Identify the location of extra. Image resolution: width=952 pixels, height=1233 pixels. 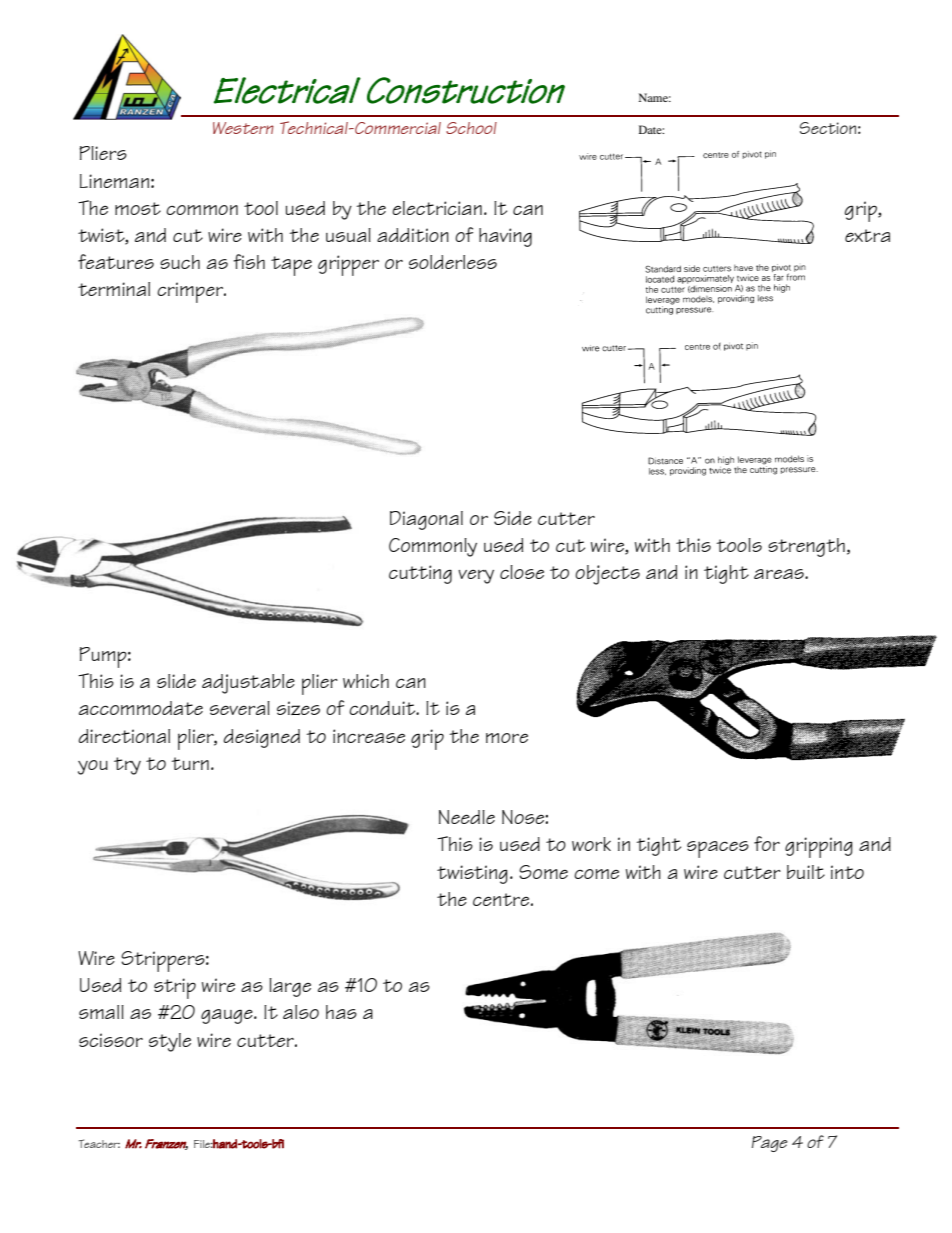
(867, 235).
